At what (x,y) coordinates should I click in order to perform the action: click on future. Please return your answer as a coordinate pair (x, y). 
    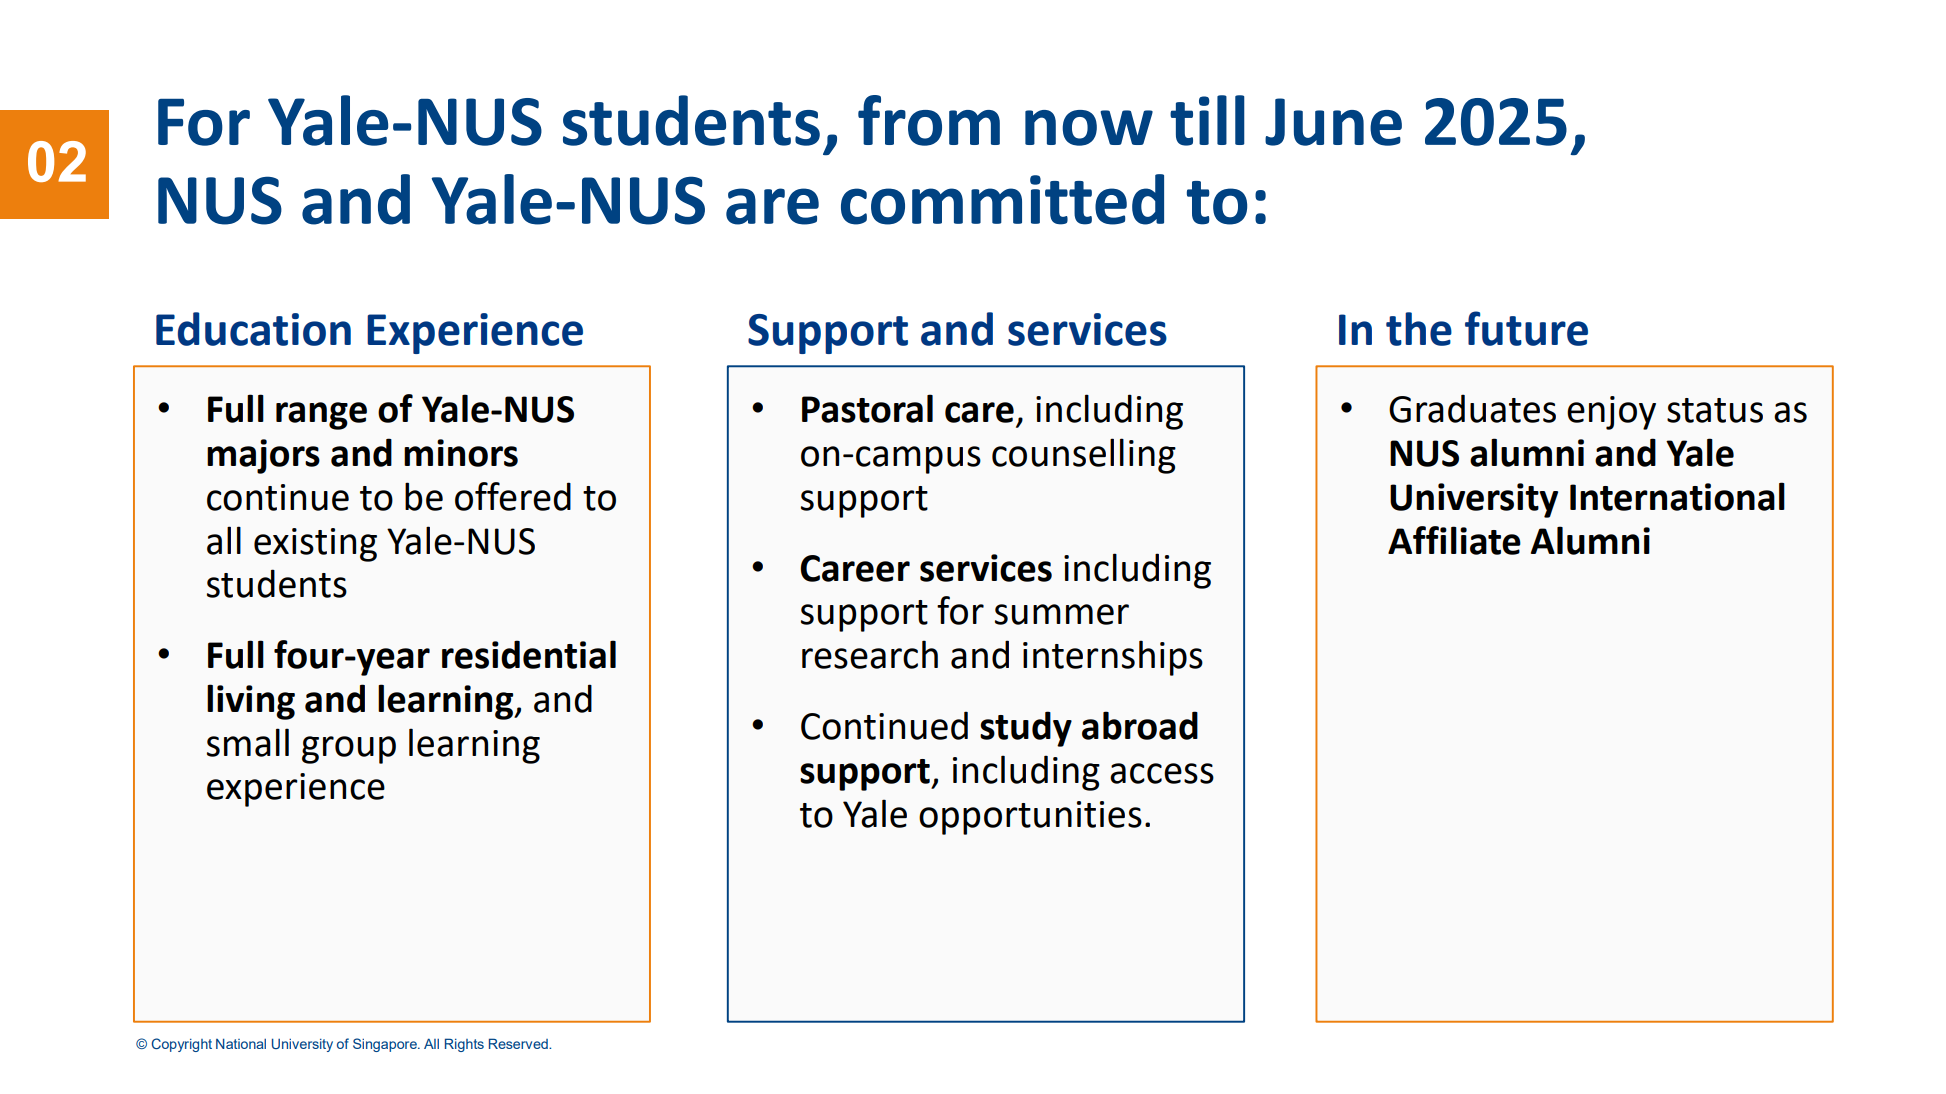
    Looking at the image, I should click on (1526, 328).
